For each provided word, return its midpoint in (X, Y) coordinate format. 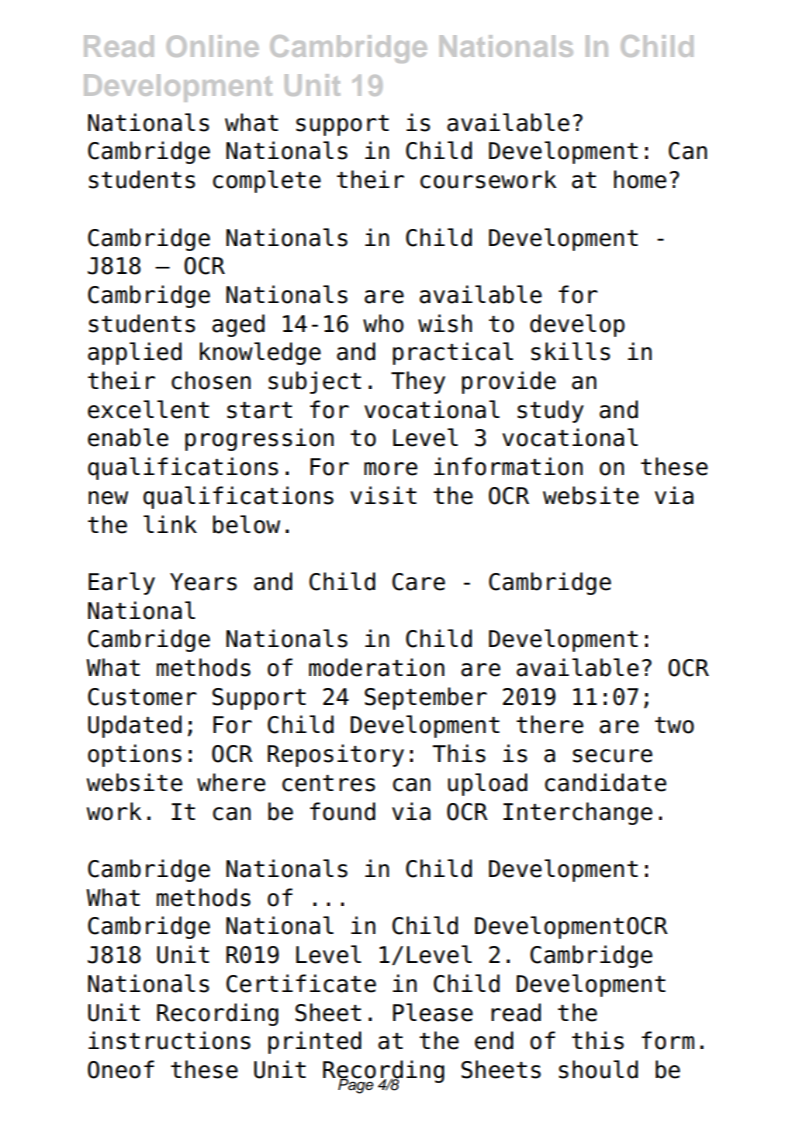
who (383, 323)
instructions (169, 1040)
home (640, 179)
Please (433, 1012)
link (170, 524)
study (550, 411)
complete (267, 181)
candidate (606, 782)
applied (135, 353)
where (231, 782)
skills (570, 351)
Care (418, 582)
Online (212, 46)
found (342, 811)
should (598, 1069)
